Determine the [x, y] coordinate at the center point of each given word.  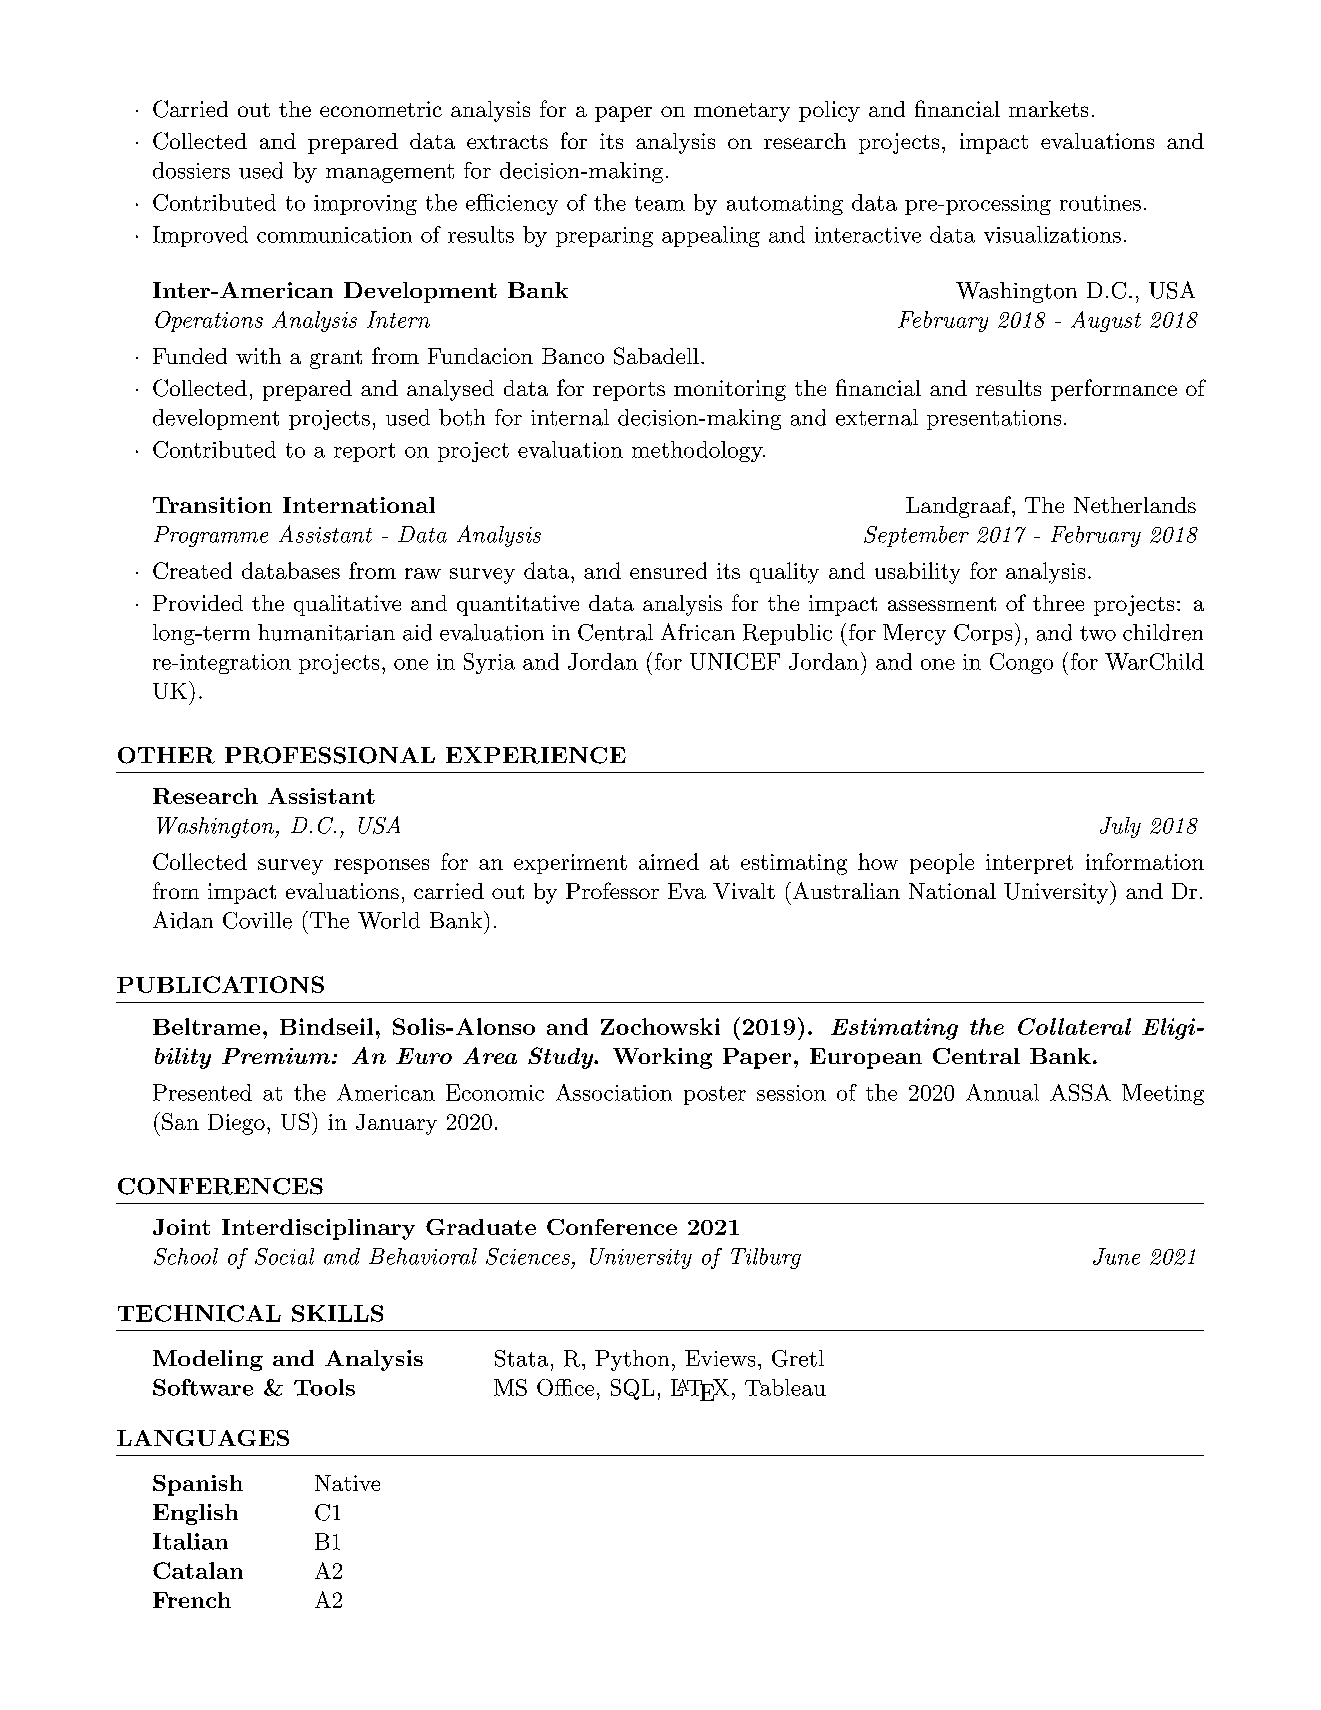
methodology [698, 451]
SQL [632, 1389]
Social [284, 1256]
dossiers [191, 170]
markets [1048, 109]
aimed [669, 861]
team [660, 203]
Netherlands [1135, 505]
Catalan [198, 1570]
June [1116, 1256]
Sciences [528, 1256]
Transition [212, 505]
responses [381, 866]
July [1120, 827]
